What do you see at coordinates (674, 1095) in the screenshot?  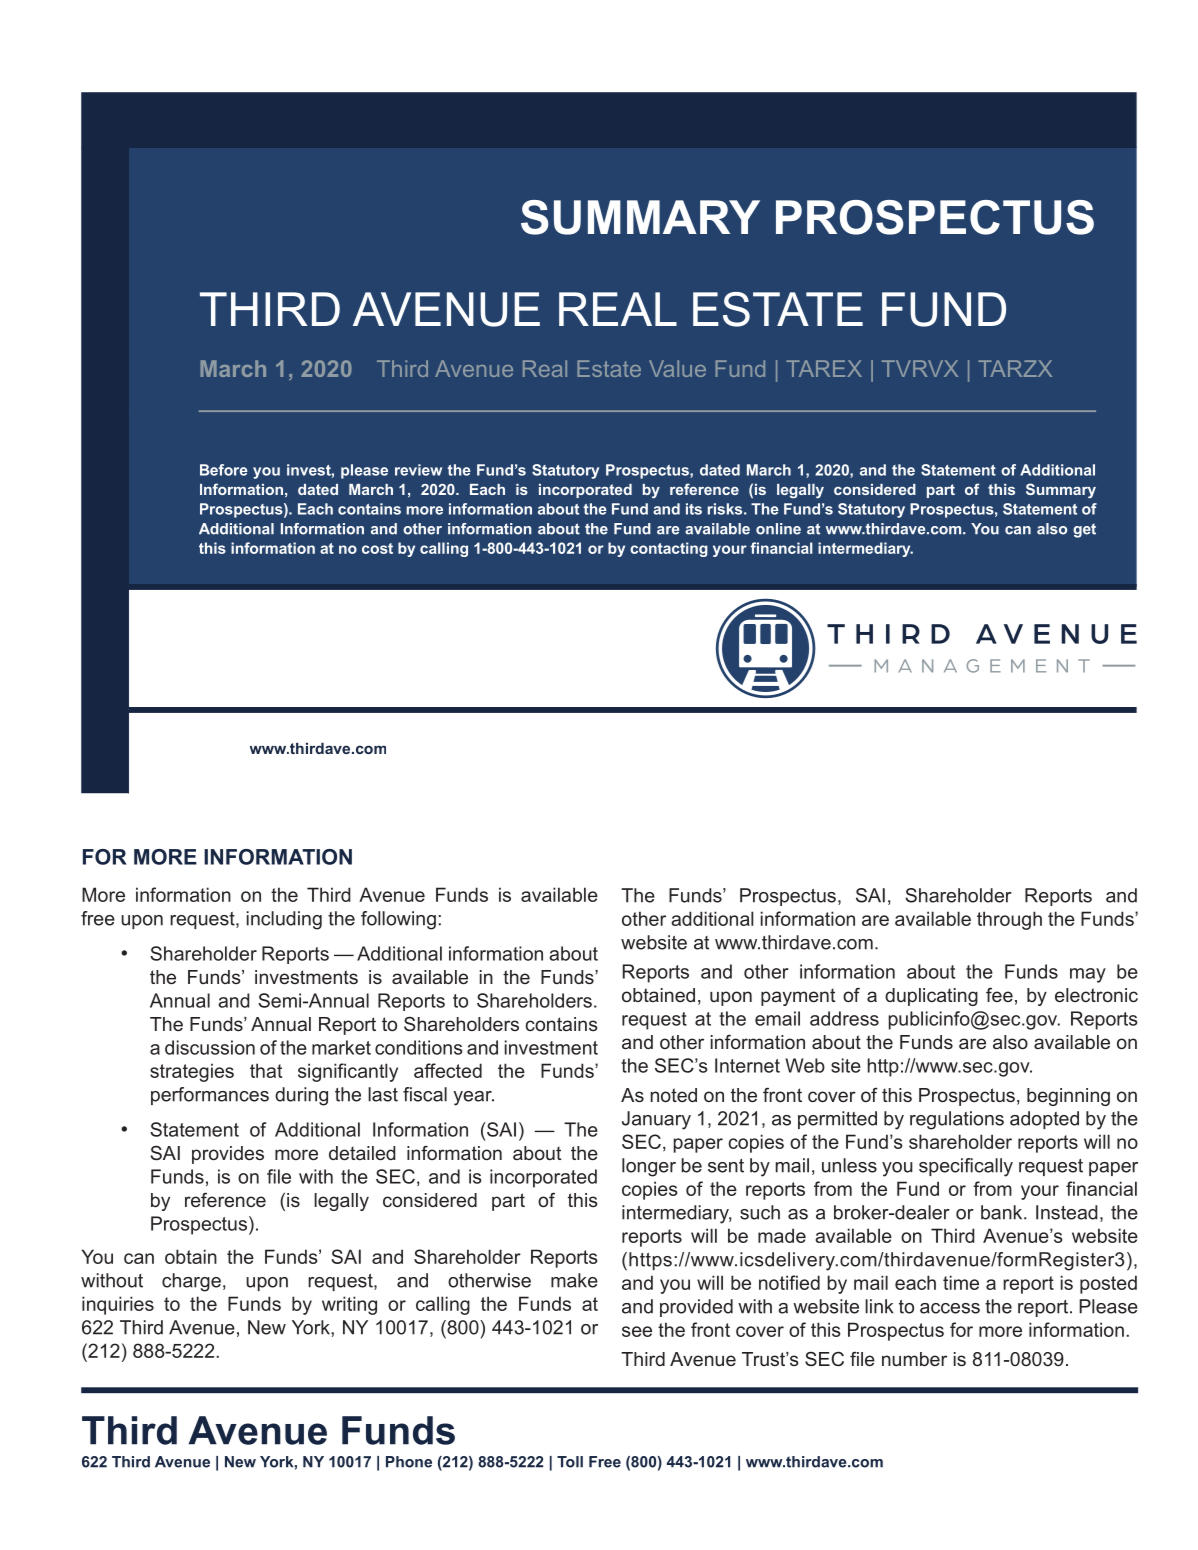 I see `noted` at bounding box center [674, 1095].
